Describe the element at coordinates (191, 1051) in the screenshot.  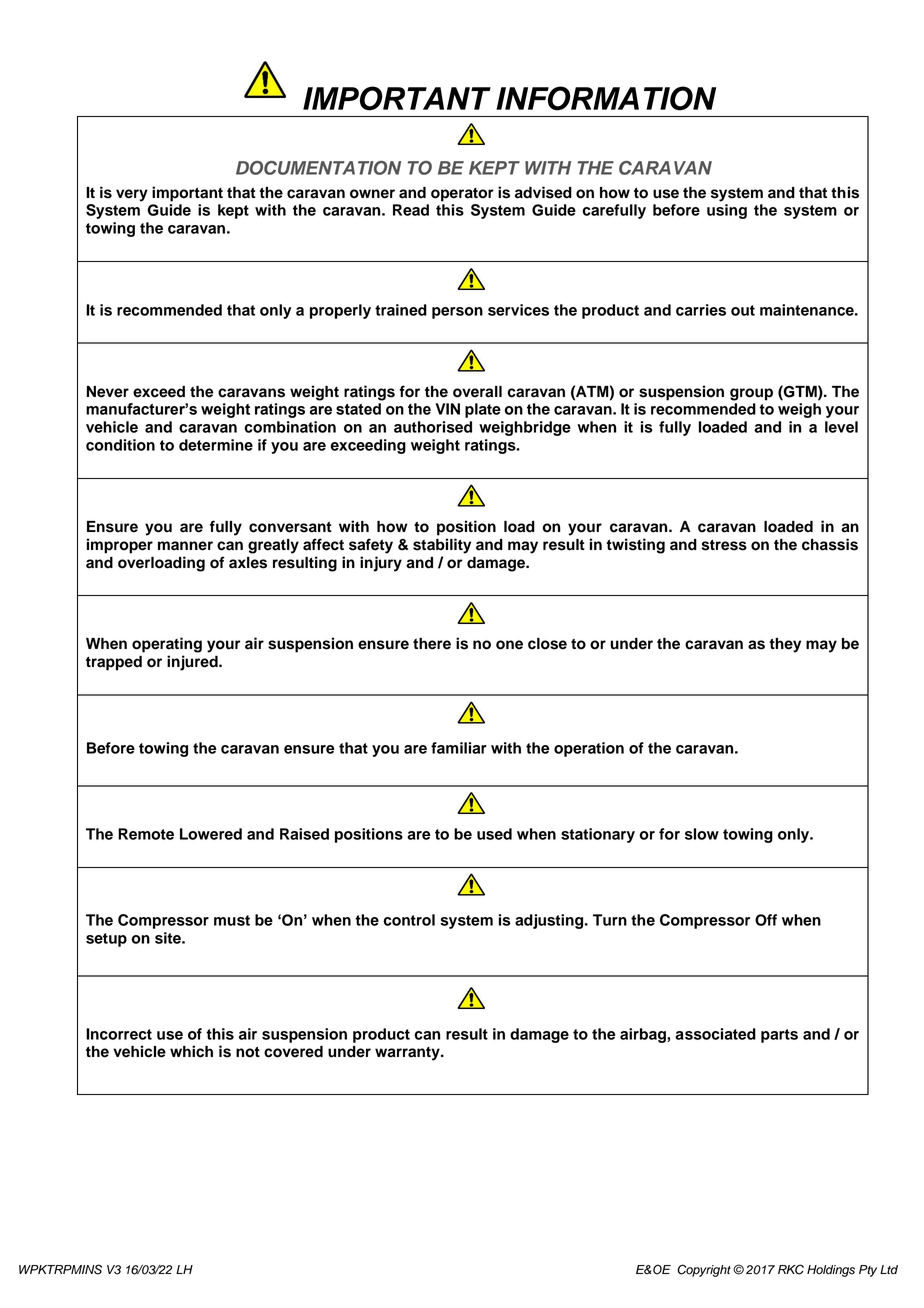
I see `which` at that location.
